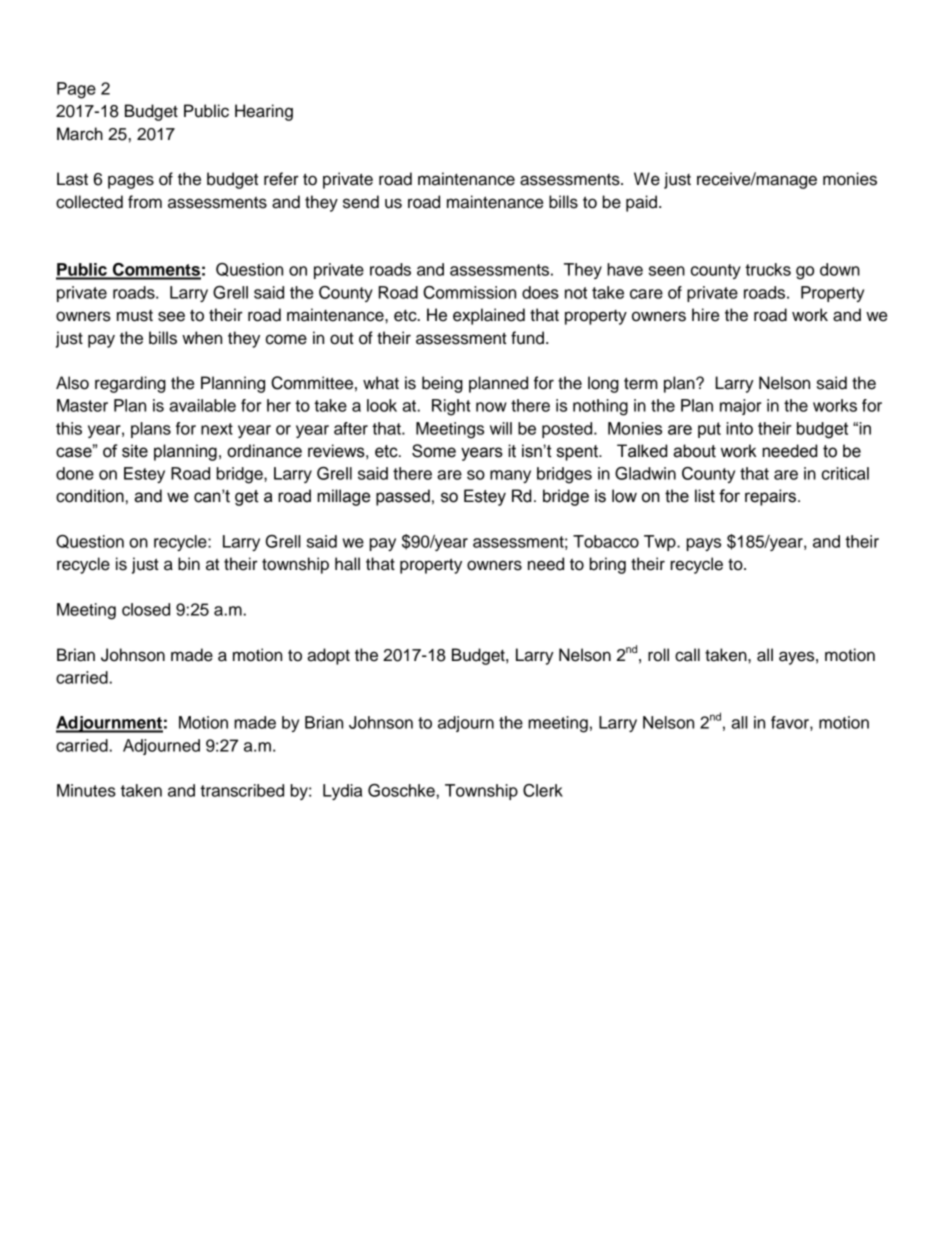 This document has width=952, height=1233. I want to click on Minutes, so click(86, 790).
